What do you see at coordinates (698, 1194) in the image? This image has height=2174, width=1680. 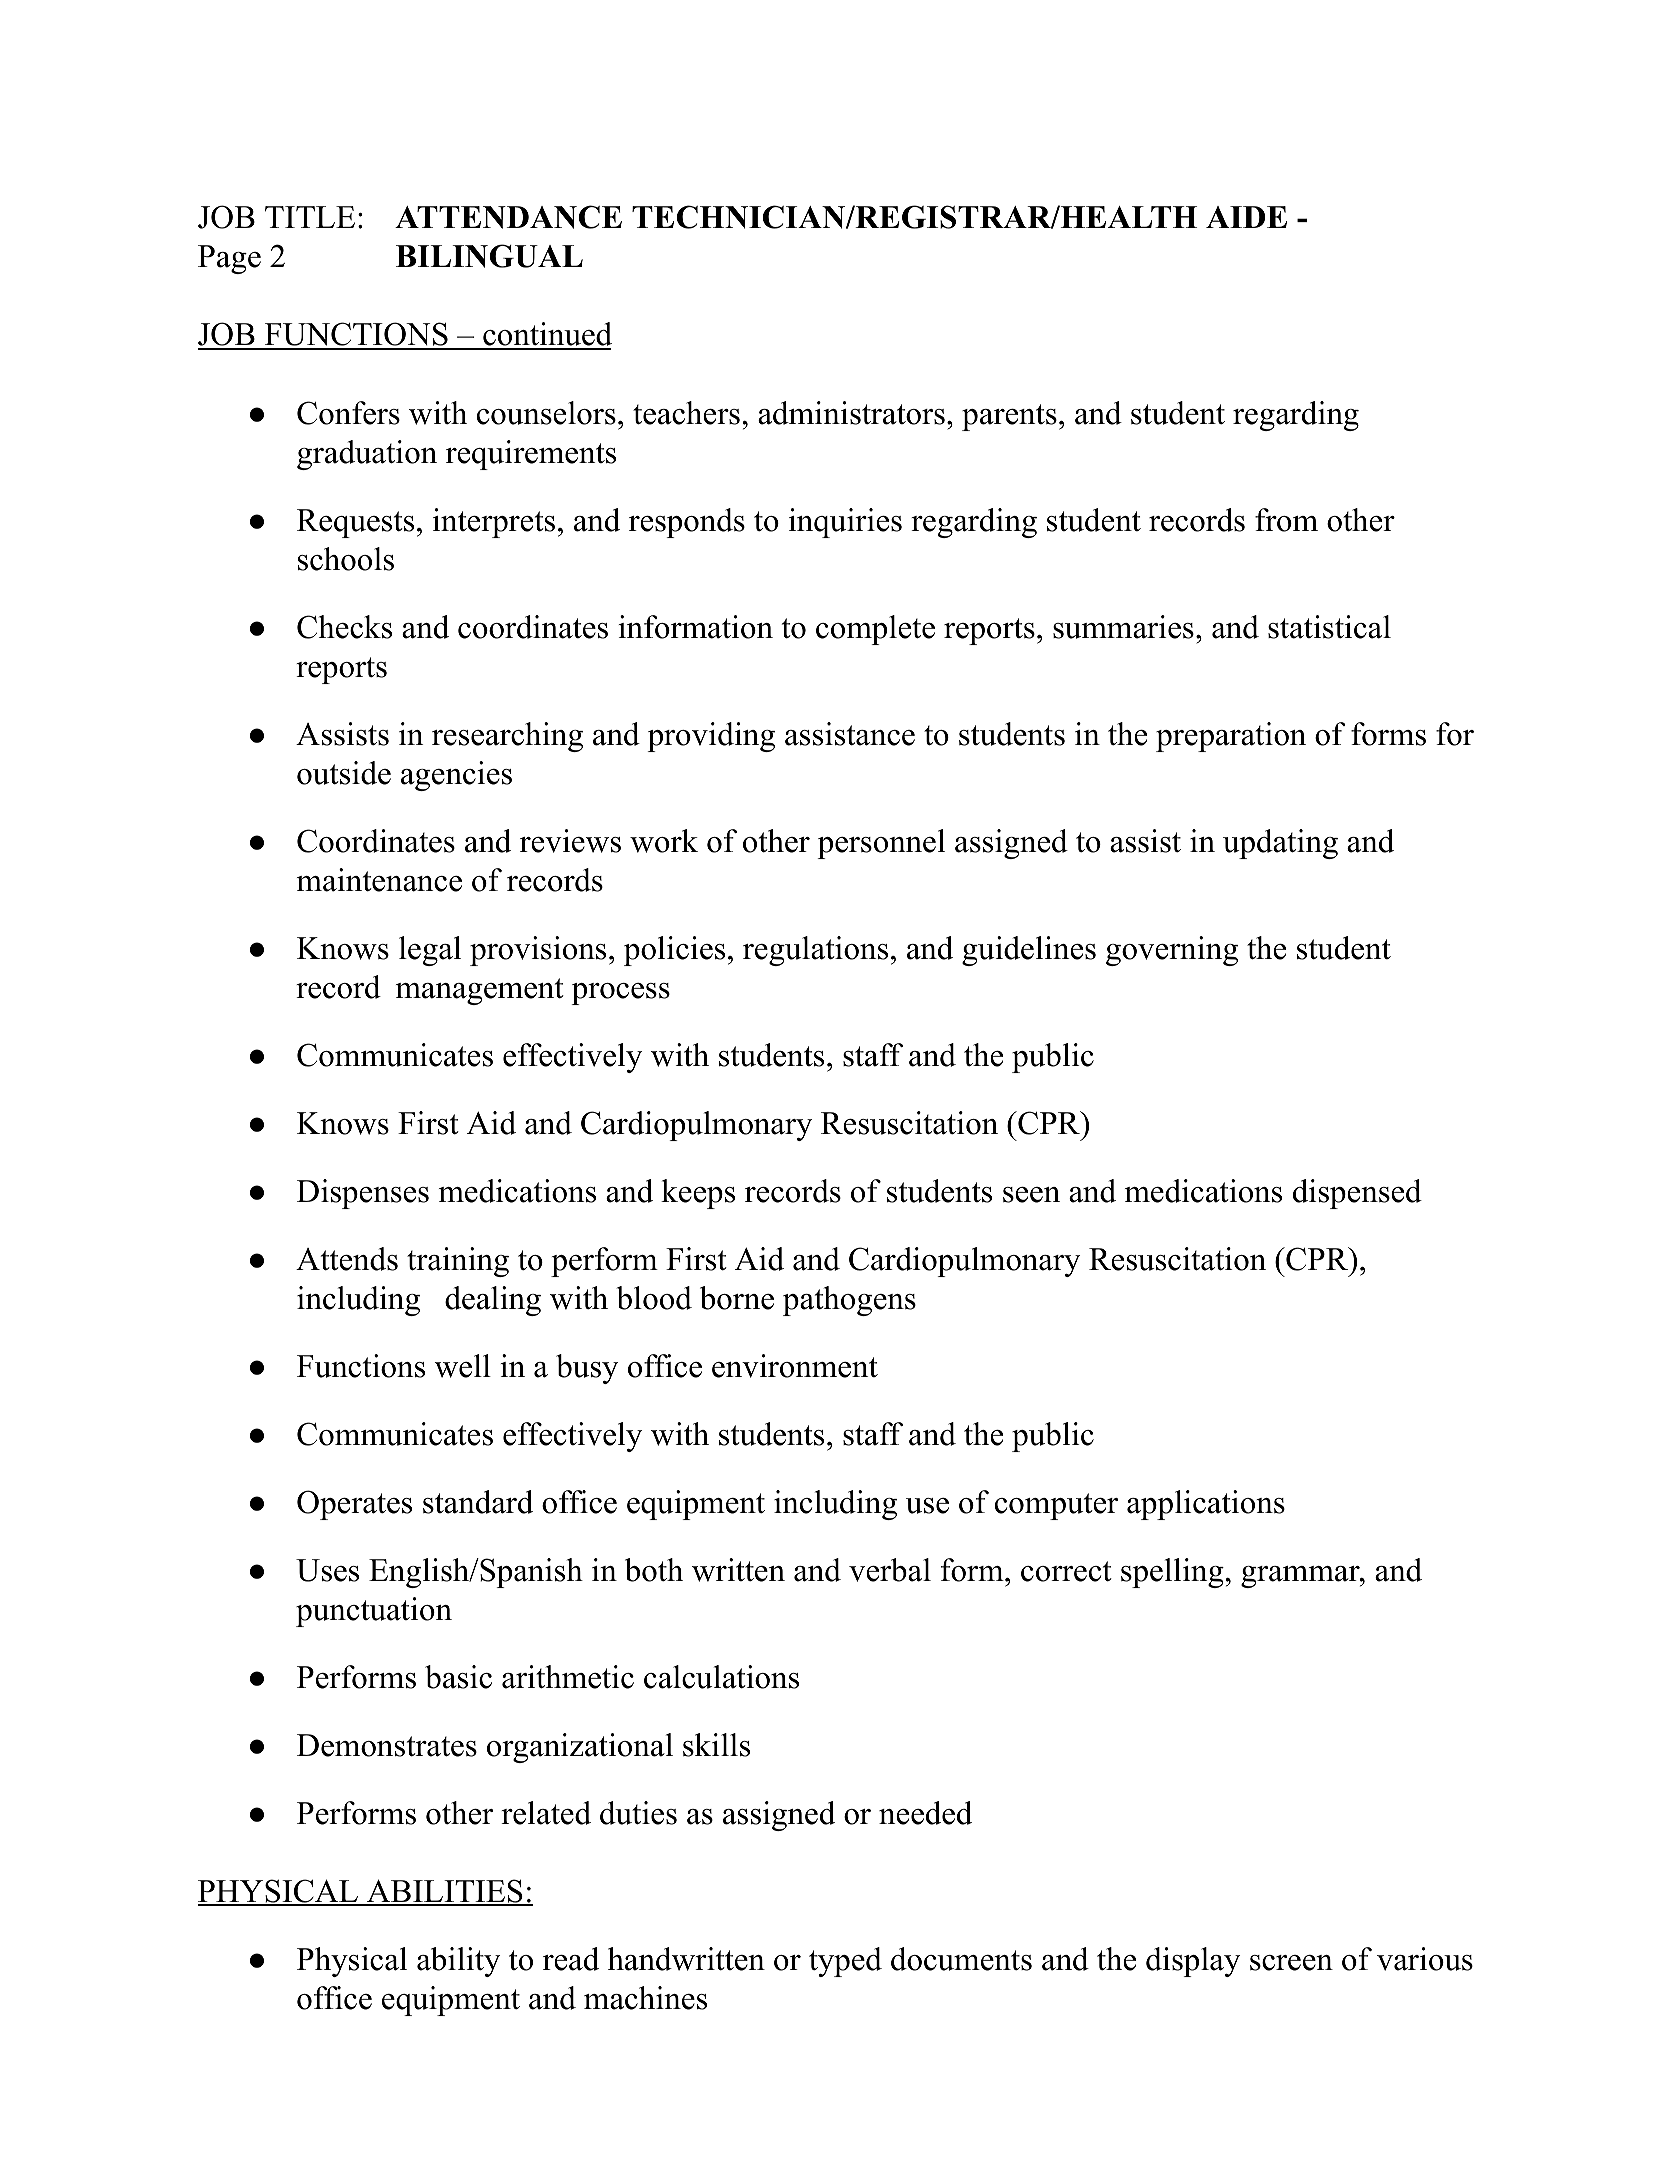 I see `keeps` at bounding box center [698, 1194].
